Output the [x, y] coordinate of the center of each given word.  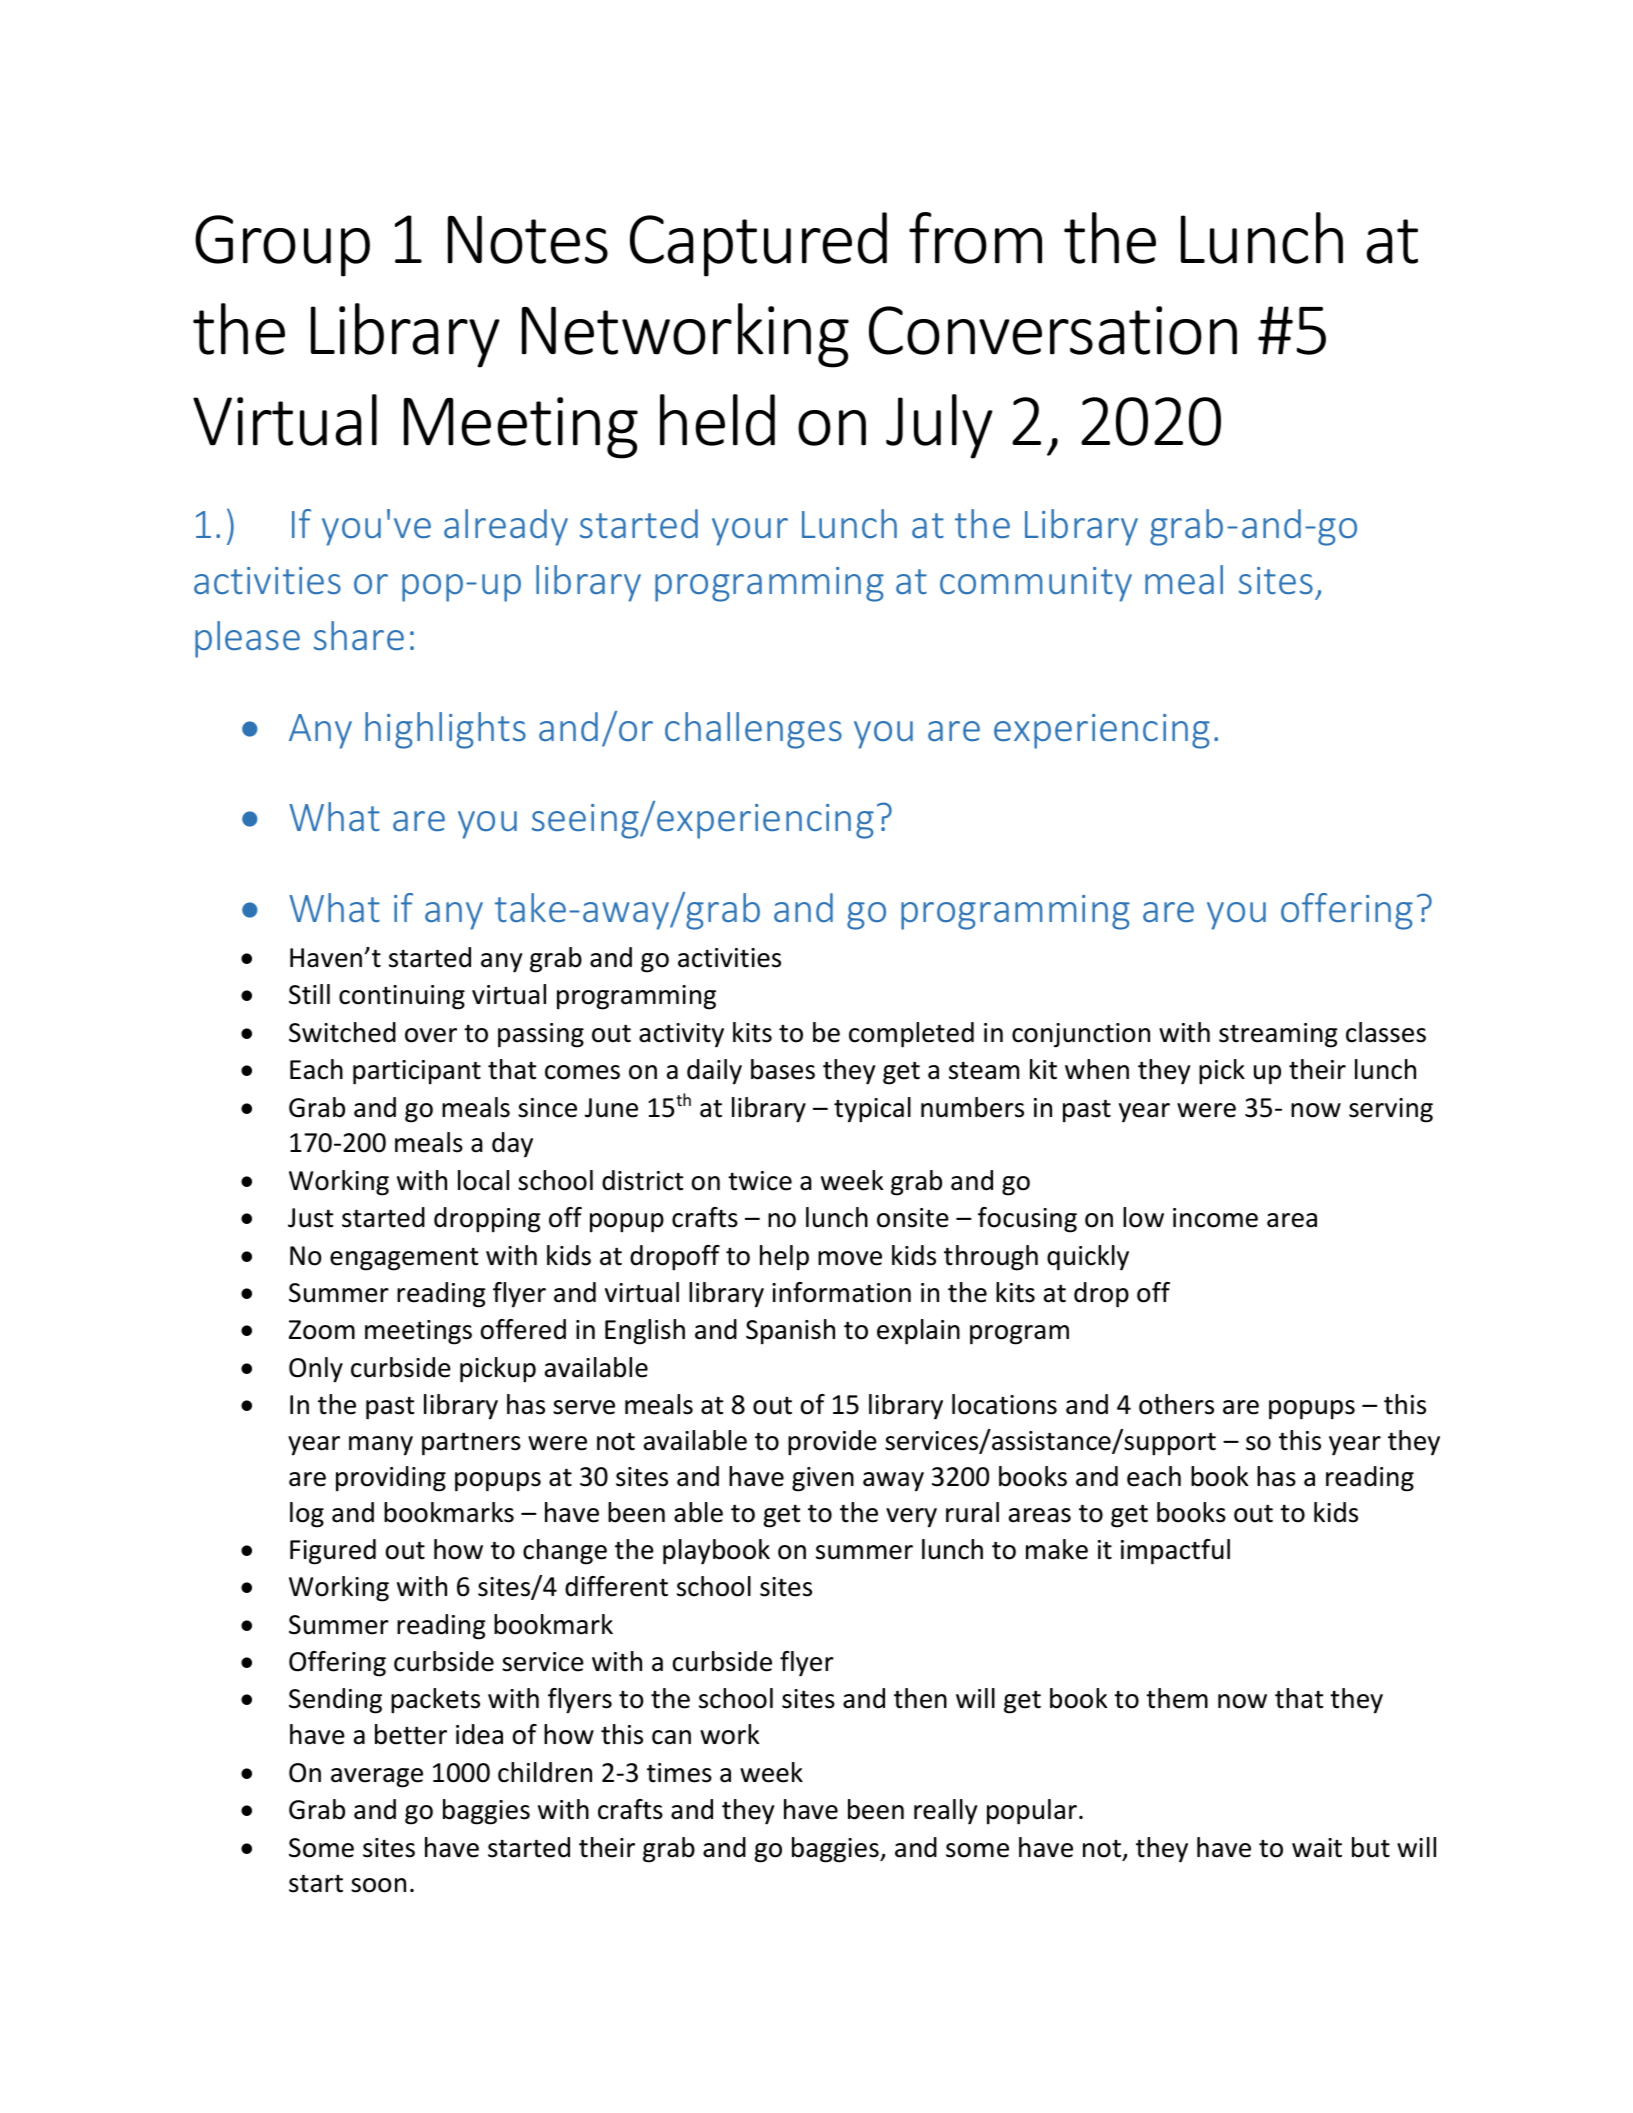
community [1036, 584]
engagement [404, 1259]
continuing [402, 997]
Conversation [1053, 330]
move [850, 1258]
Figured [333, 1552]
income [1215, 1218]
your [750, 532]
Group [282, 246]
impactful [1175, 1552]
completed [911, 1035]
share [359, 635]
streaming [1278, 1035]
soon [378, 1885]
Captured [758, 244]
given [823, 1479]
